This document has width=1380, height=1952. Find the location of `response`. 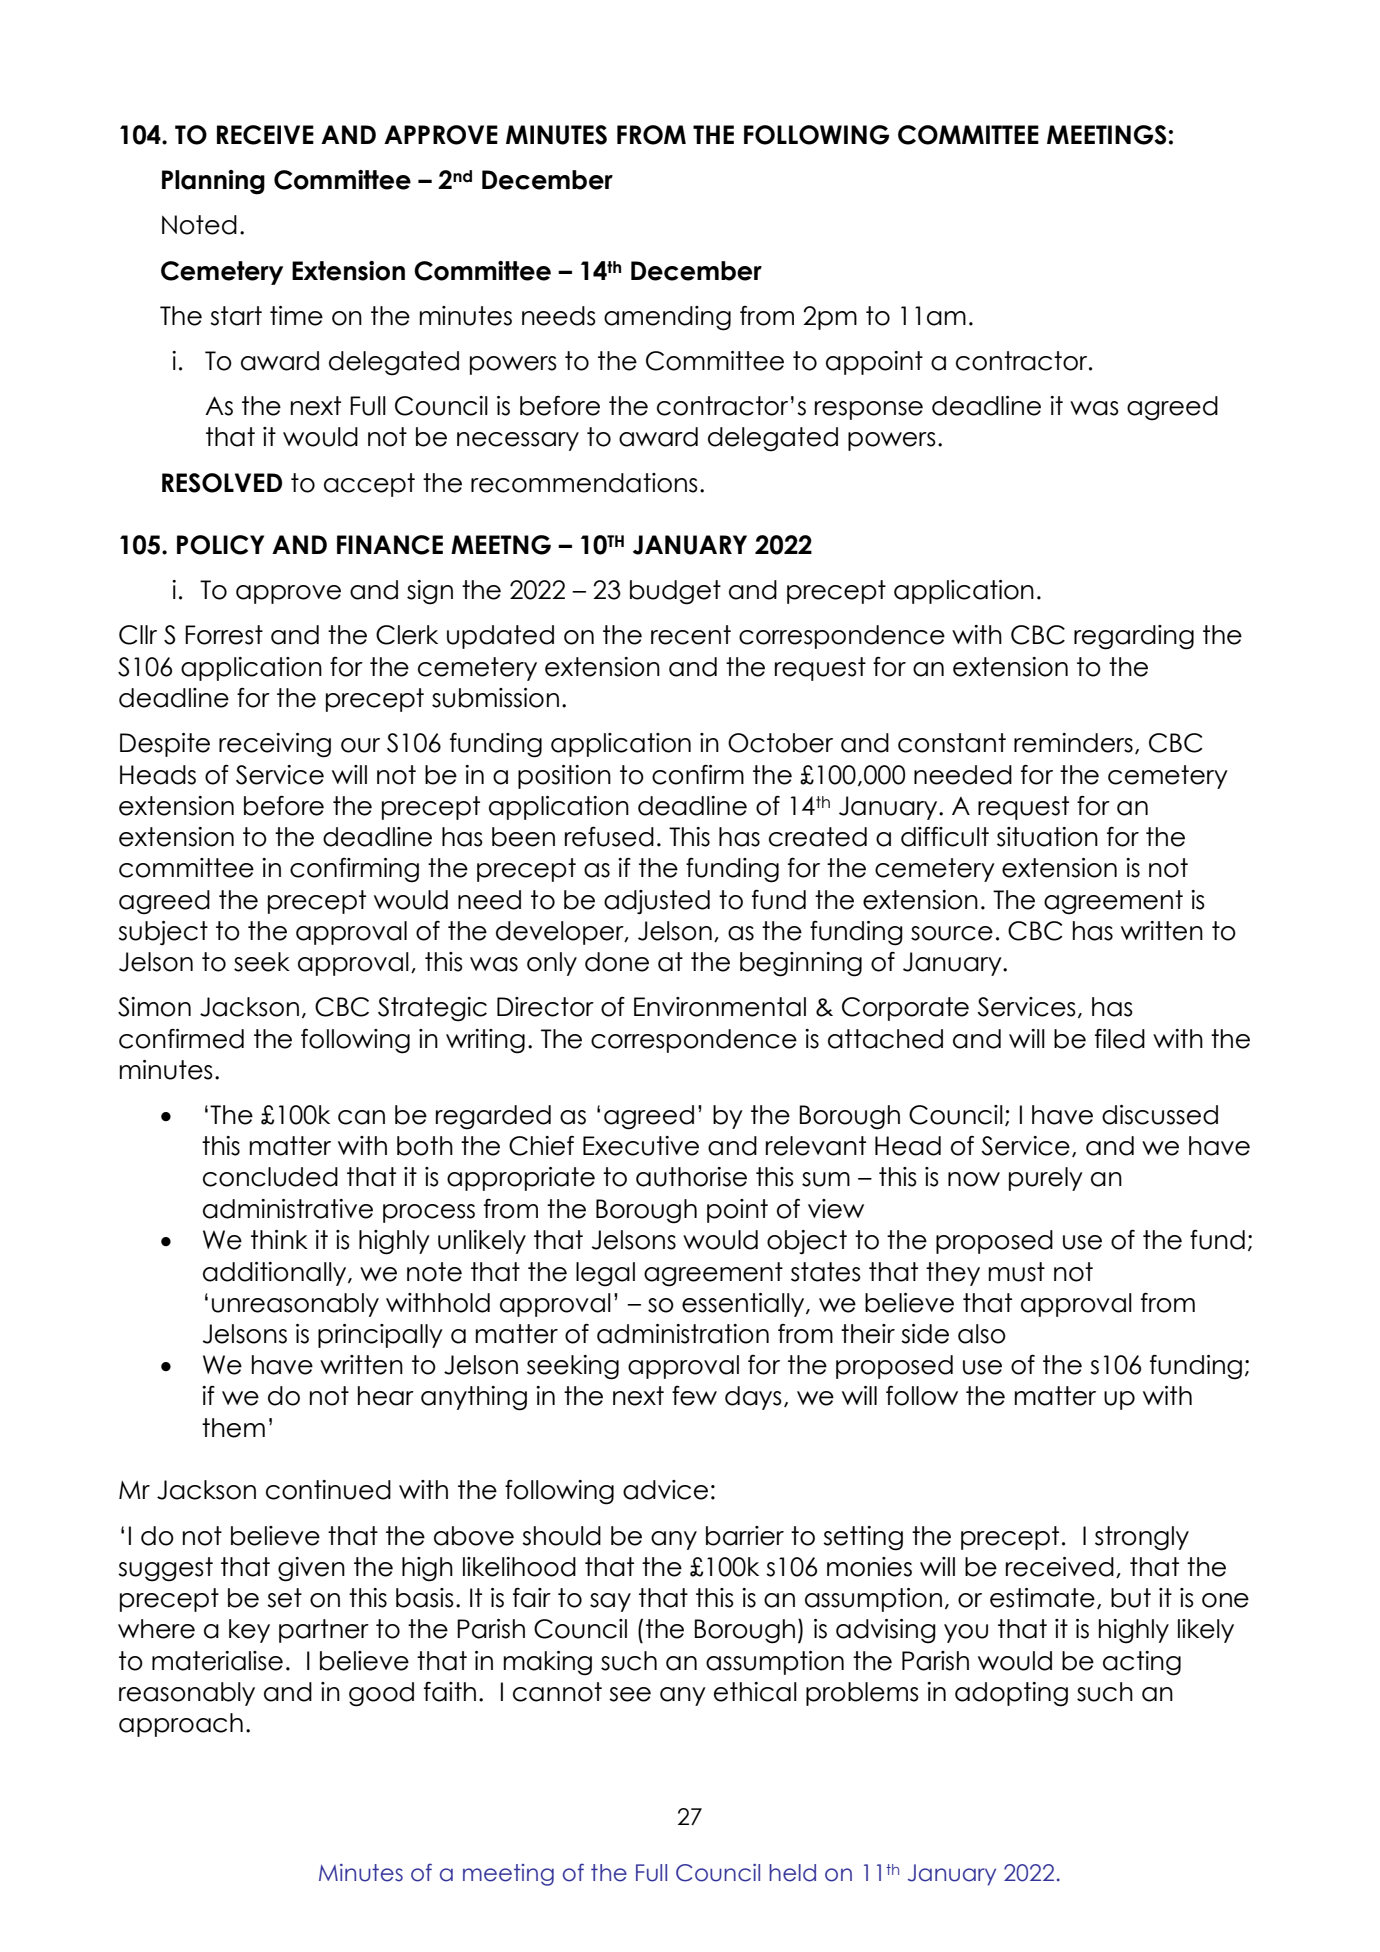

response is located at coordinates (869, 410).
